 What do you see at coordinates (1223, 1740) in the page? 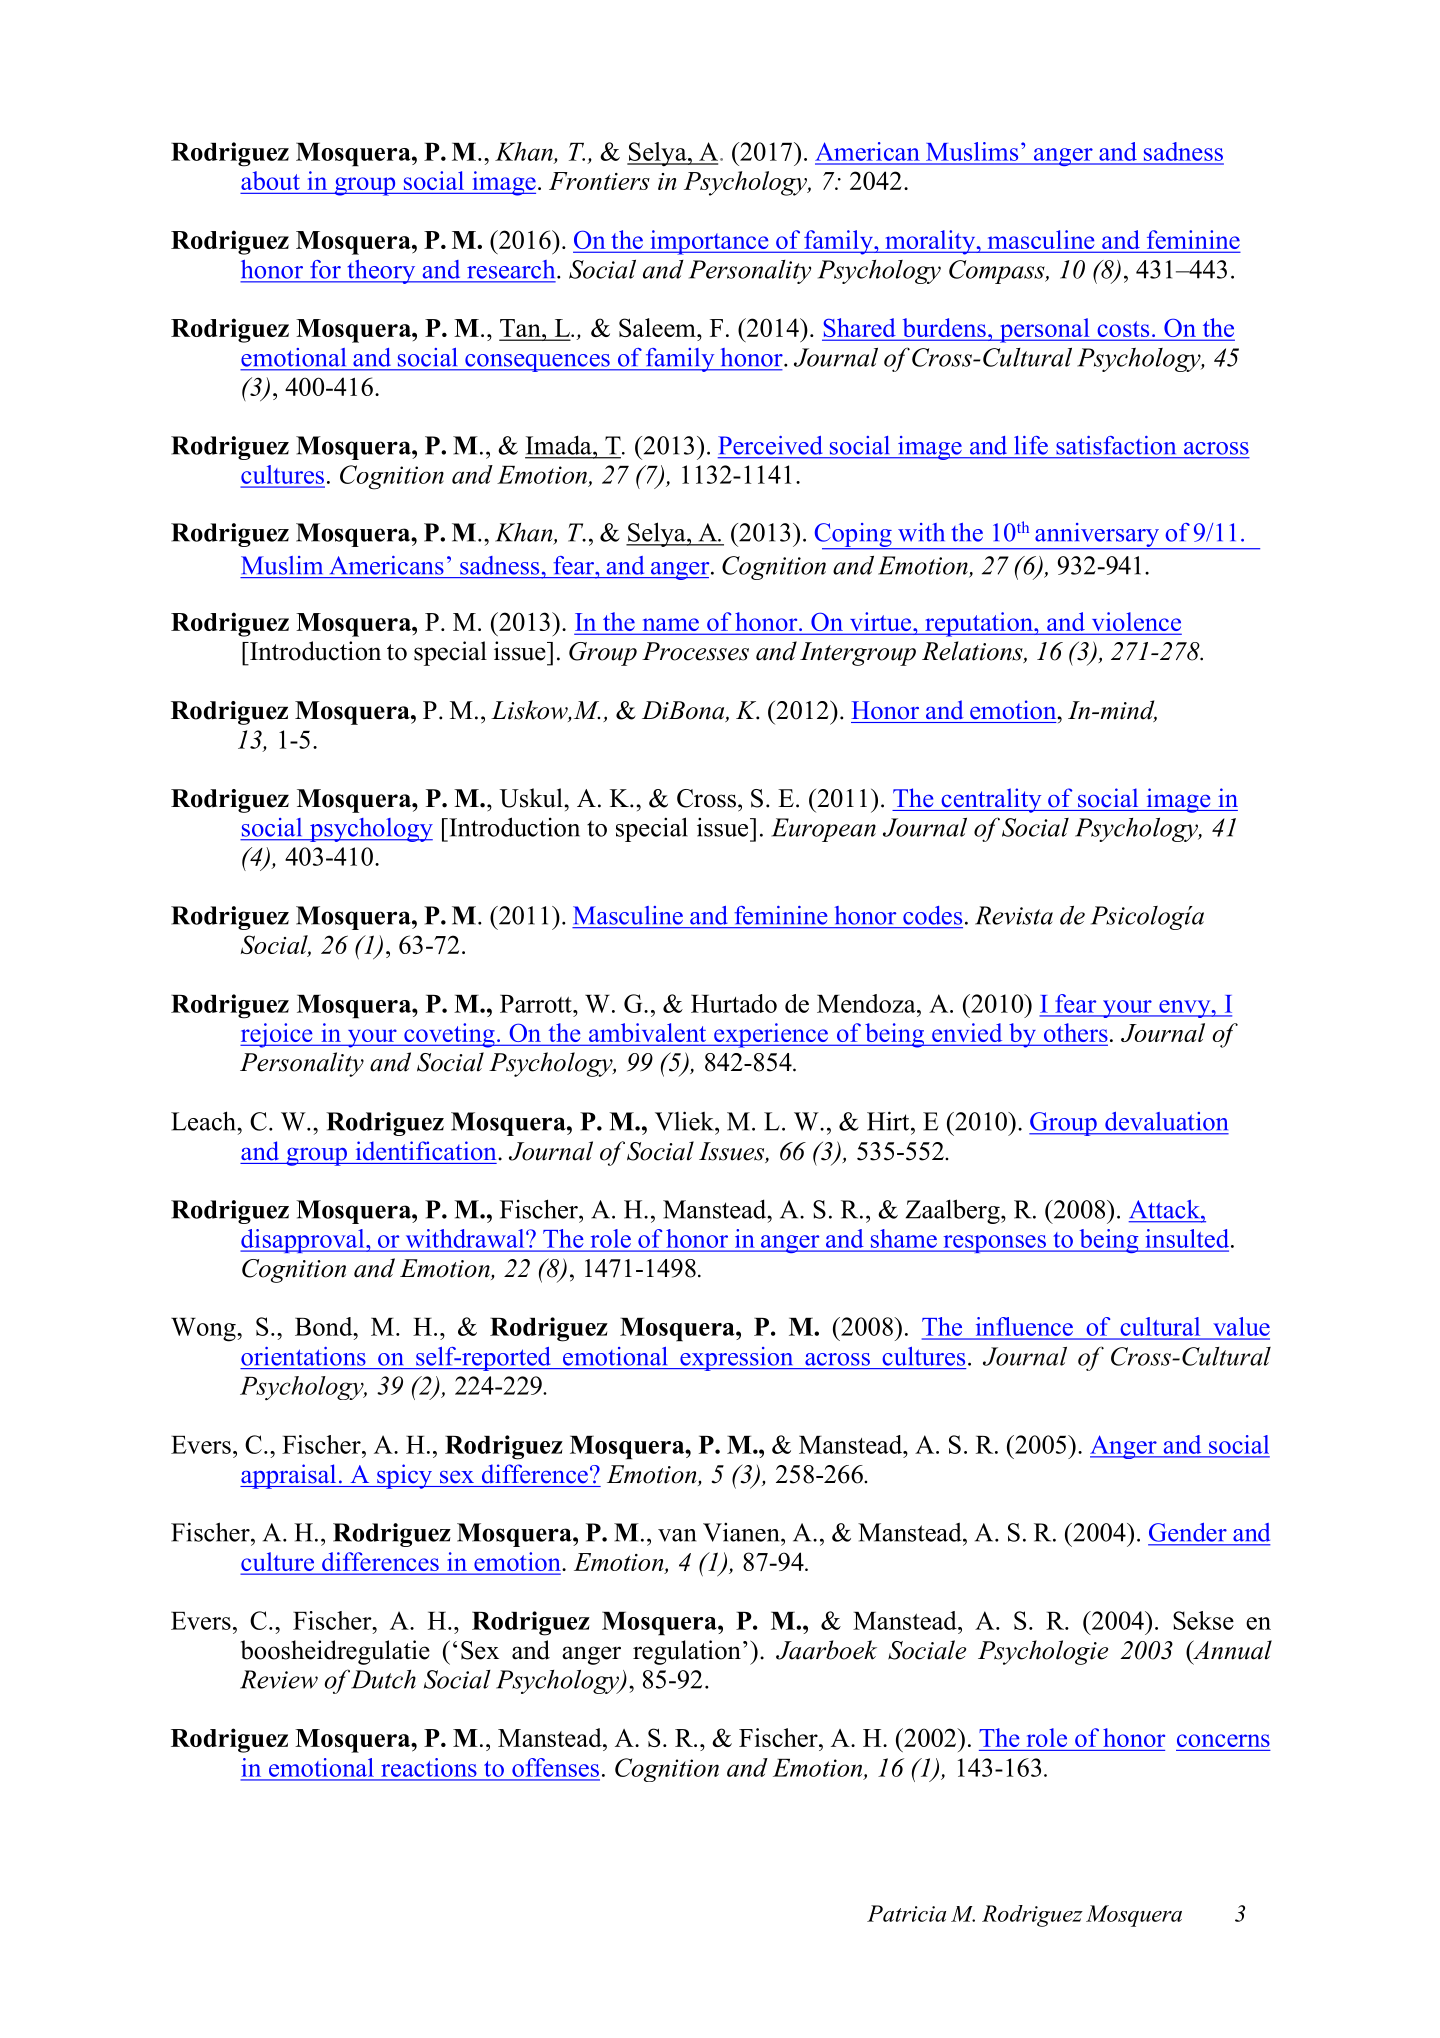
I see `concerns` at bounding box center [1223, 1740].
